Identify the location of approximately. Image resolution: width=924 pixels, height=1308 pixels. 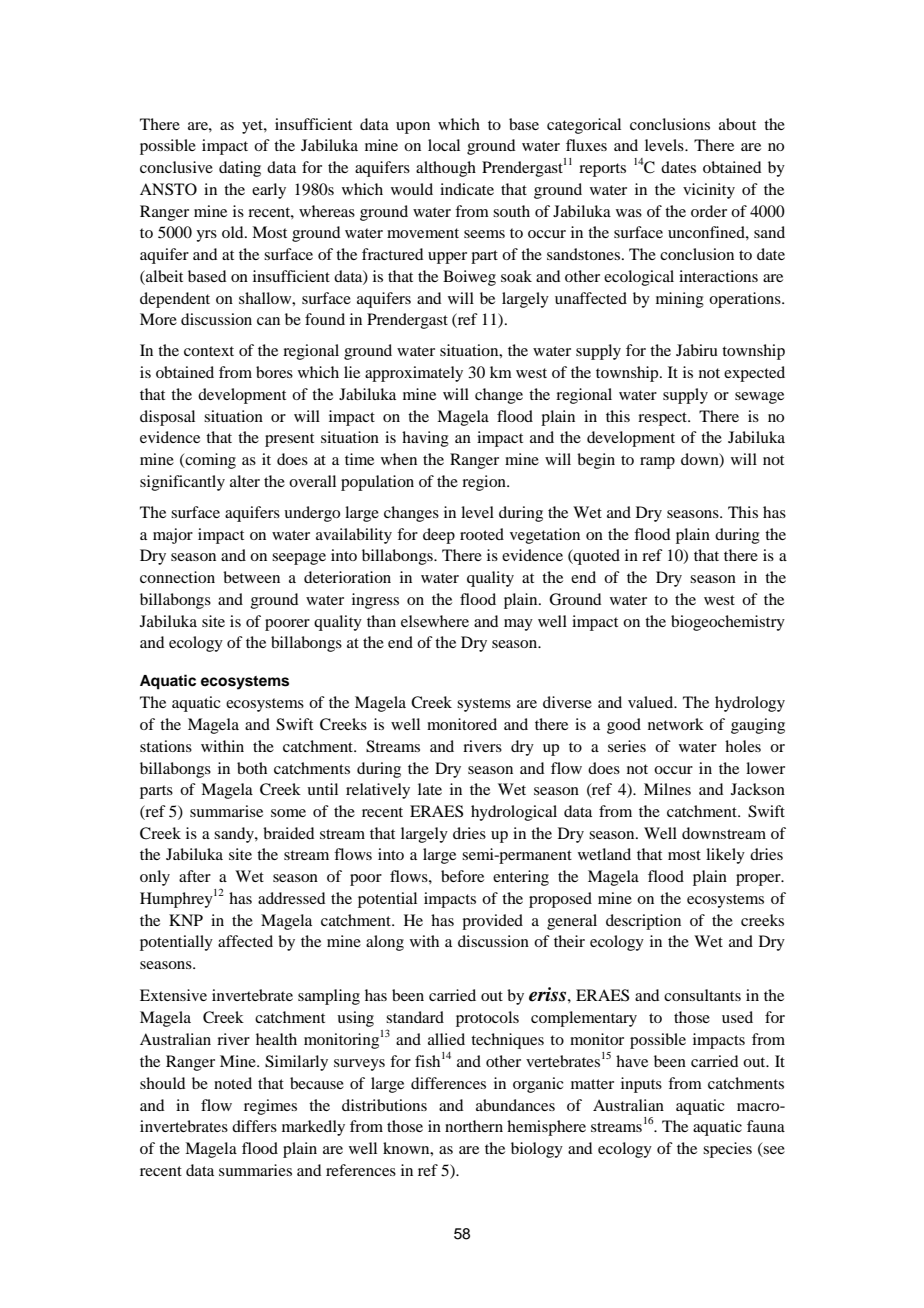
(414, 374).
